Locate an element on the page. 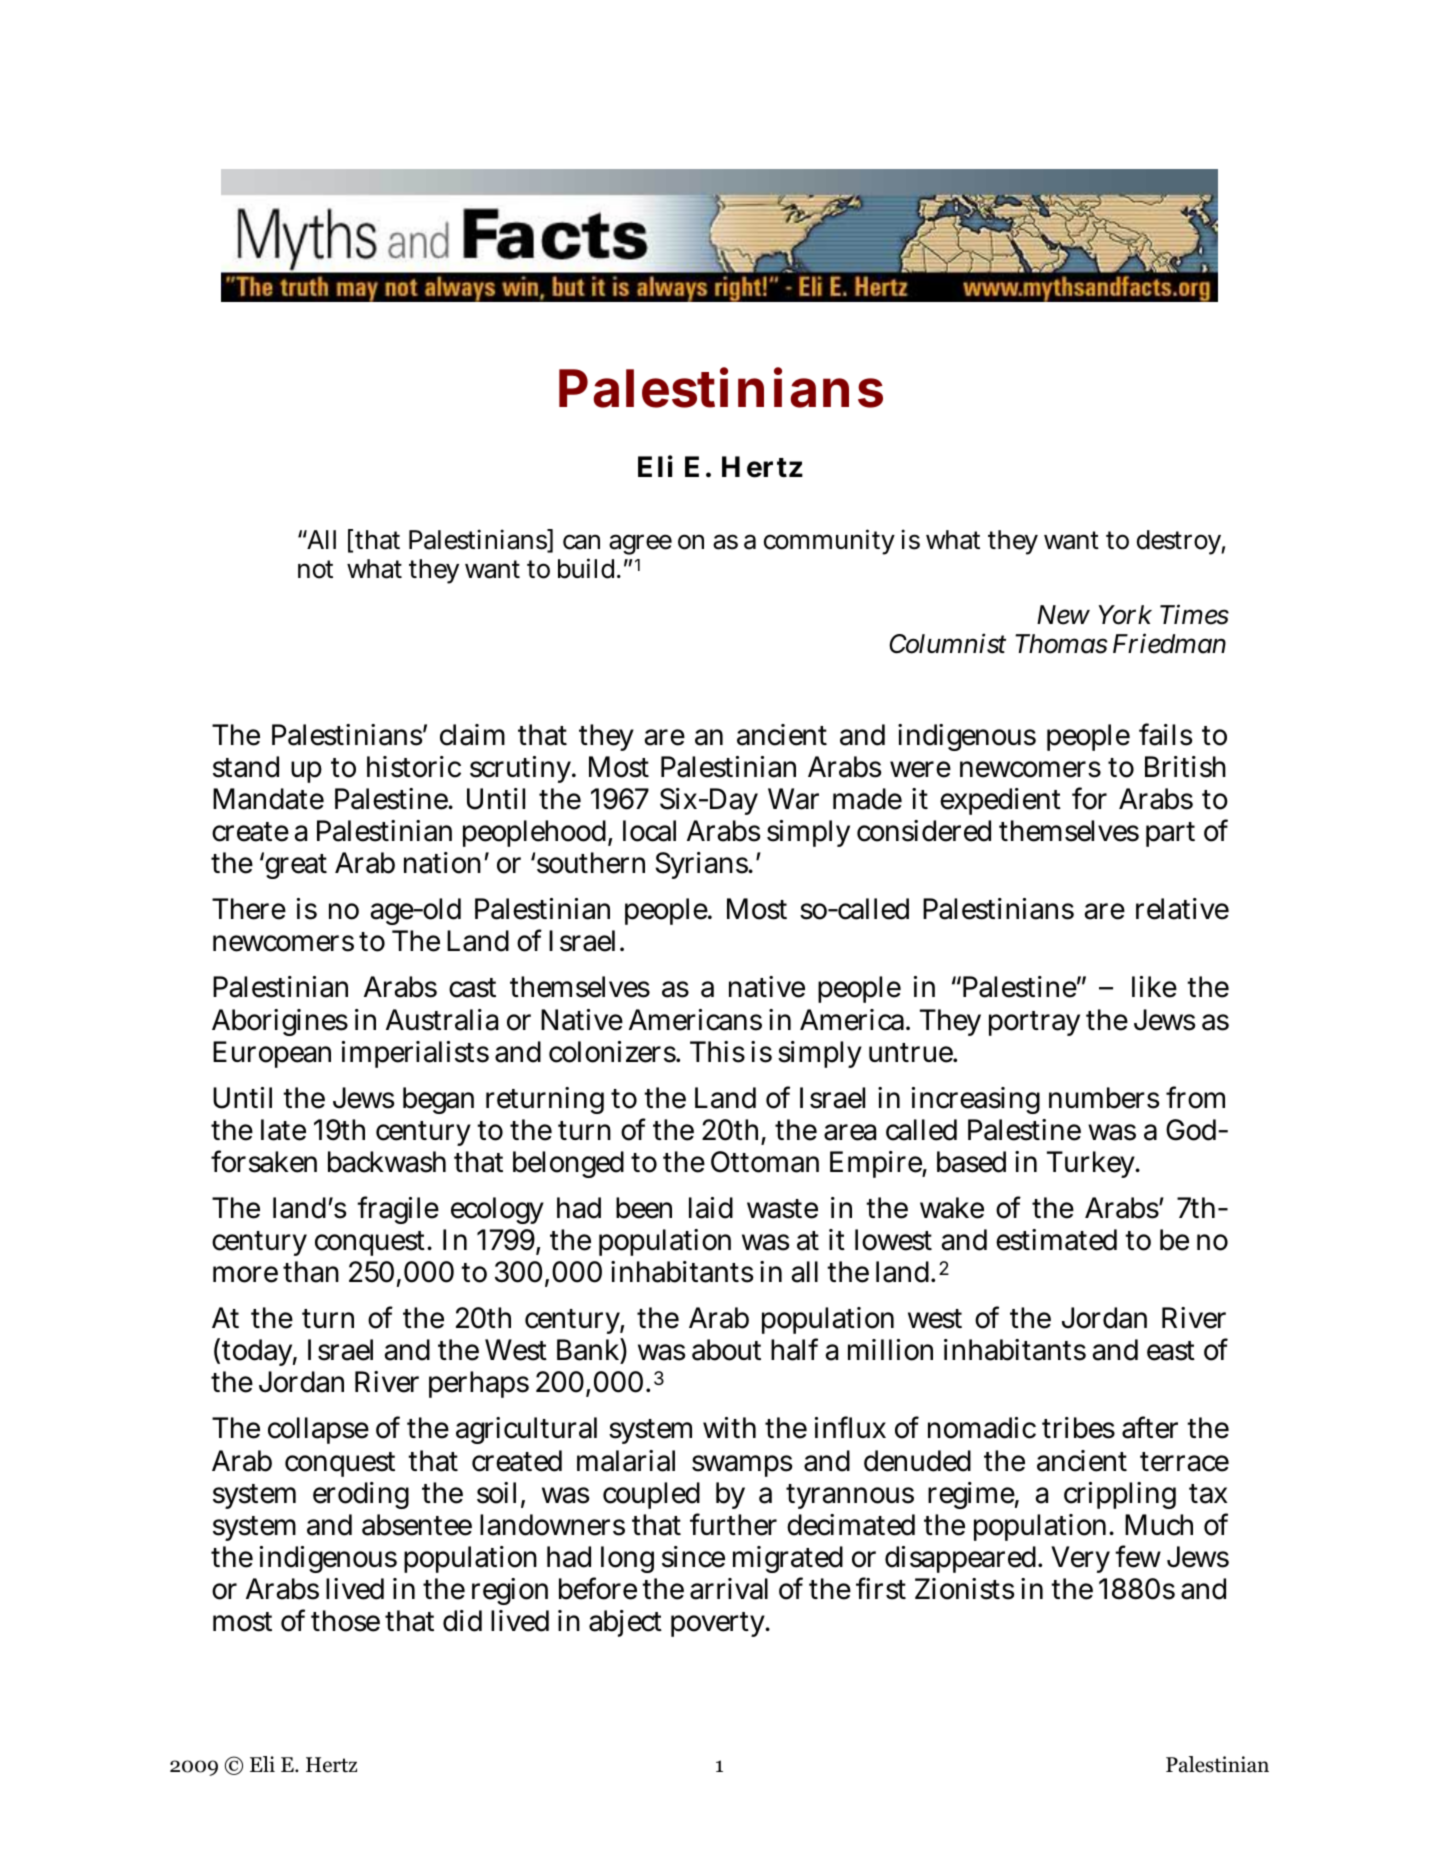 The image size is (1439, 1862). Very is located at coordinates (1080, 1559).
